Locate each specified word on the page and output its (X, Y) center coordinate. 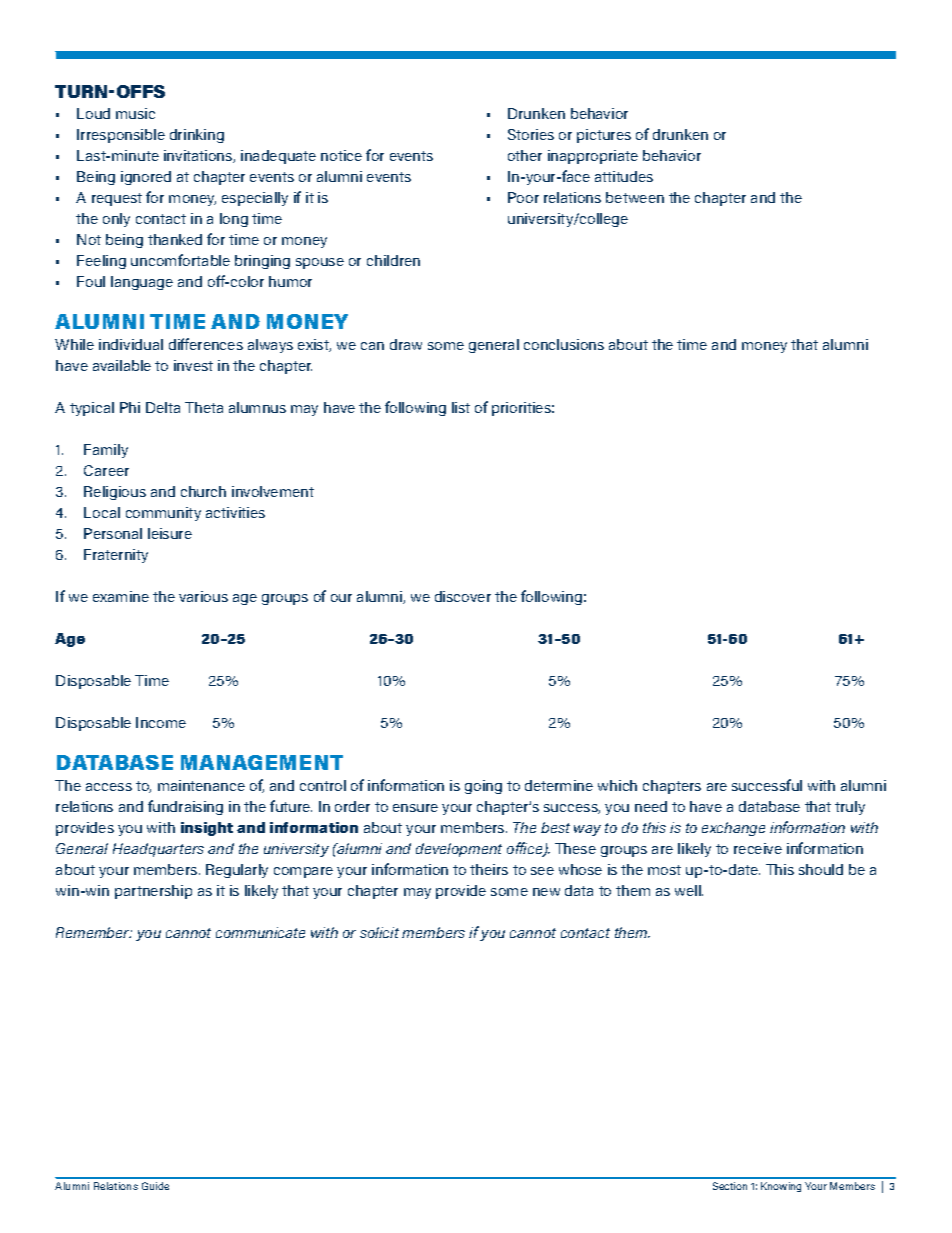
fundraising (185, 807)
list (461, 407)
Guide (155, 1186)
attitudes (624, 176)
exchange (733, 829)
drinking (197, 136)
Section (730, 1186)
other (525, 155)
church (203, 491)
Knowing (781, 1187)
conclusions (564, 344)
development (459, 850)
